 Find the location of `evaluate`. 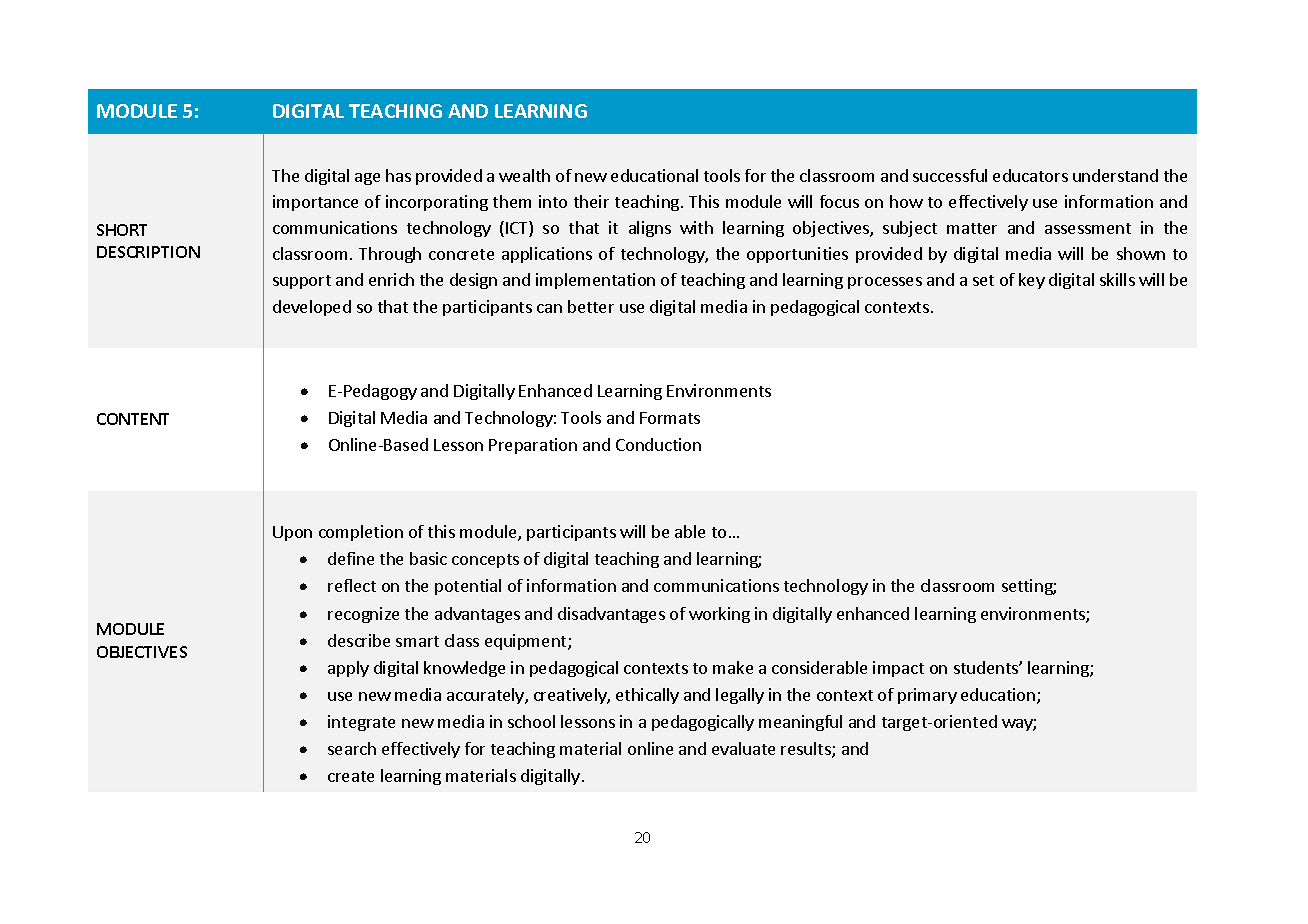

evaluate is located at coordinates (743, 748).
